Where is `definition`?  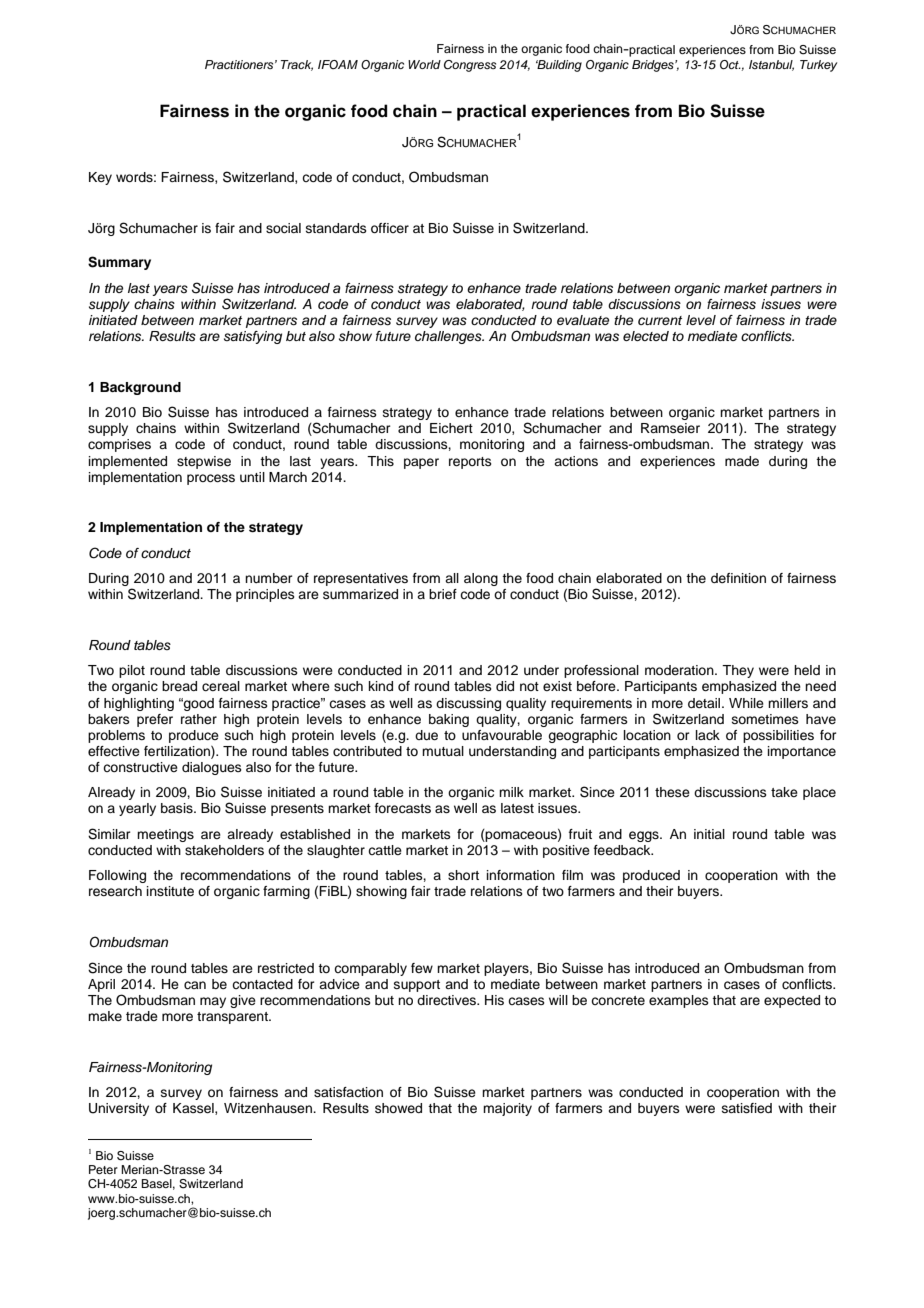
definition is located at coordinates (738, 578).
